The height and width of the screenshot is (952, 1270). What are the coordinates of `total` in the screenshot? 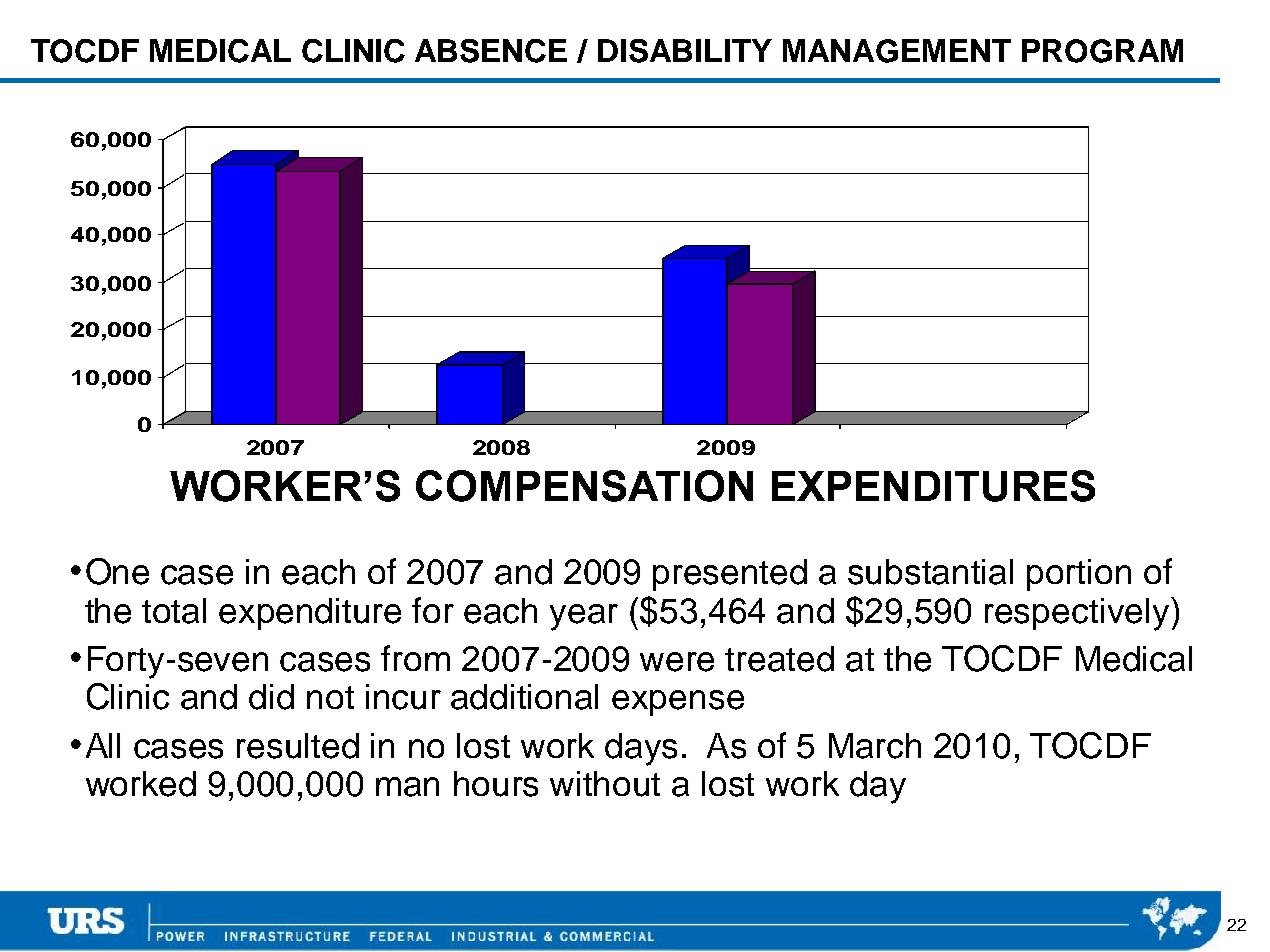 It's located at (174, 611).
